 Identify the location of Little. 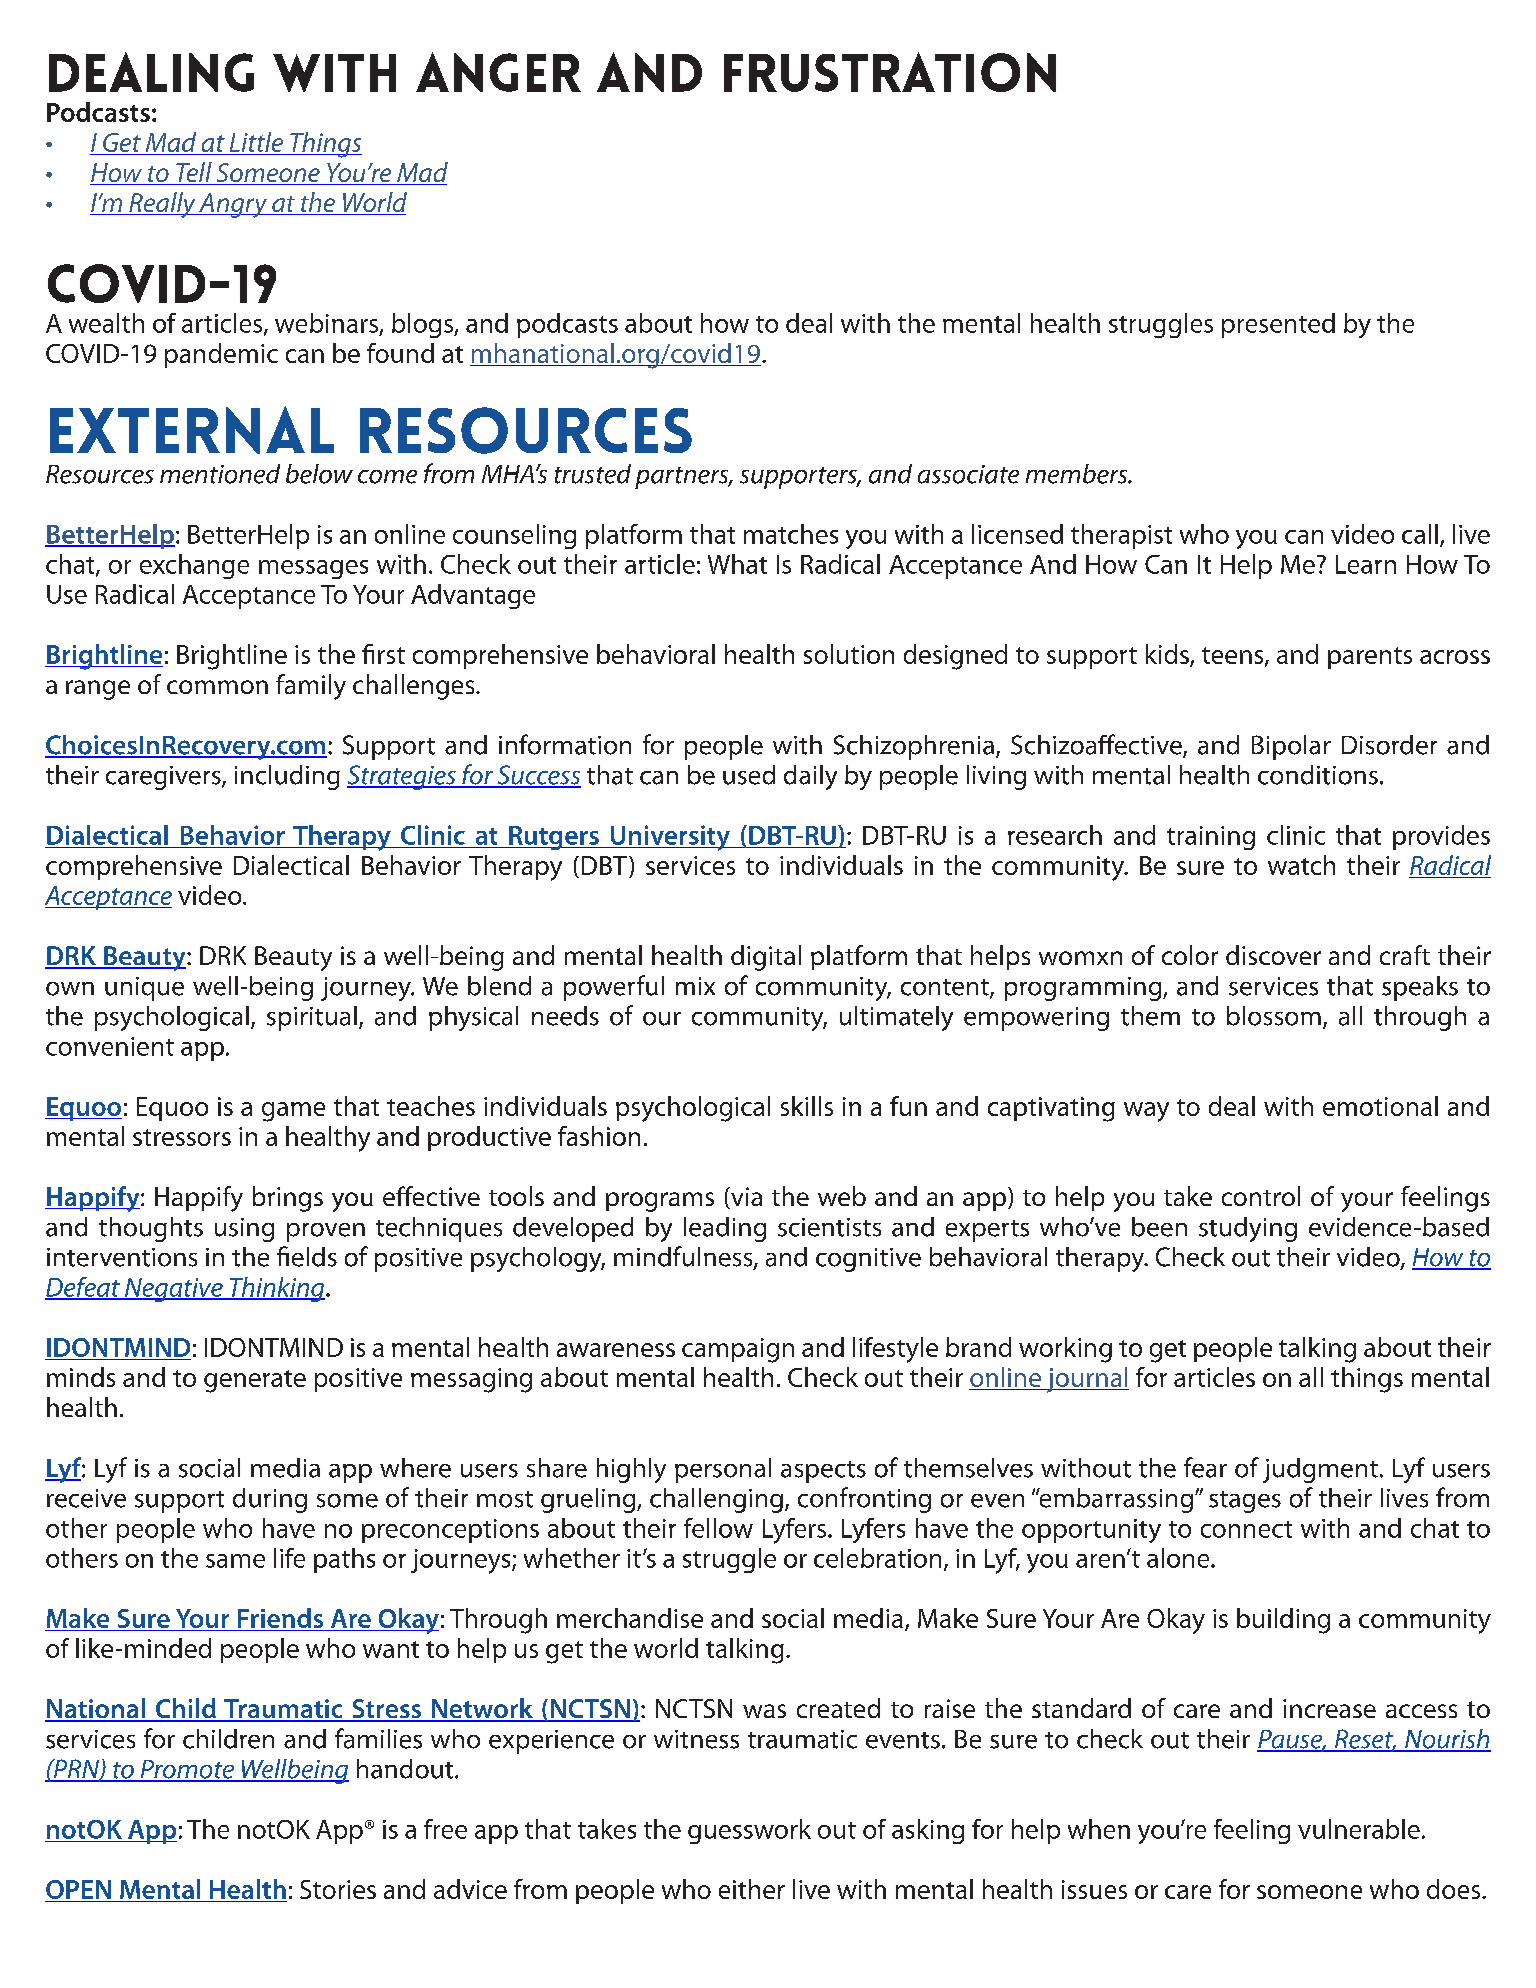
(256, 143).
